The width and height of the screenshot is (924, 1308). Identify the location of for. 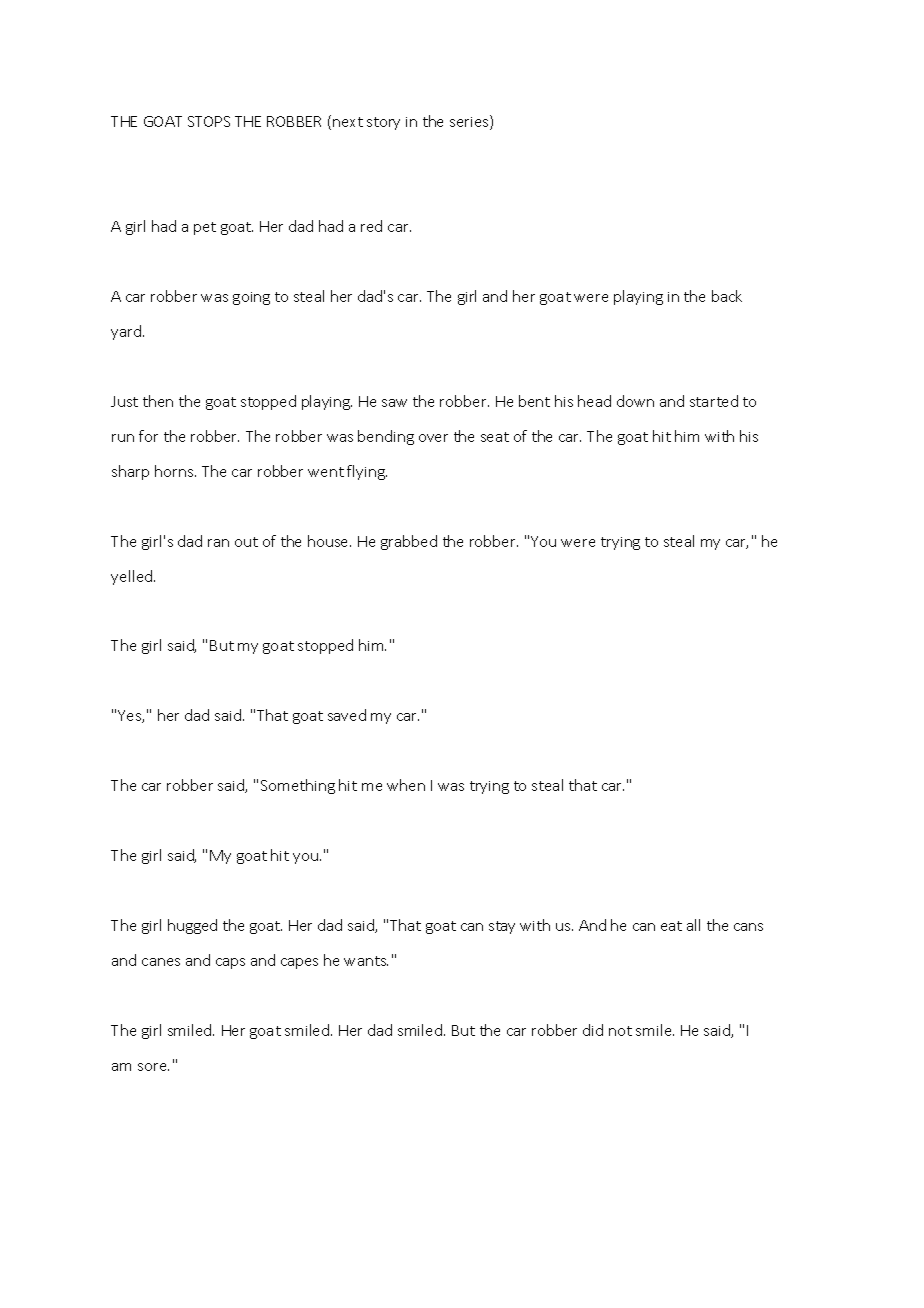
(148, 436).
